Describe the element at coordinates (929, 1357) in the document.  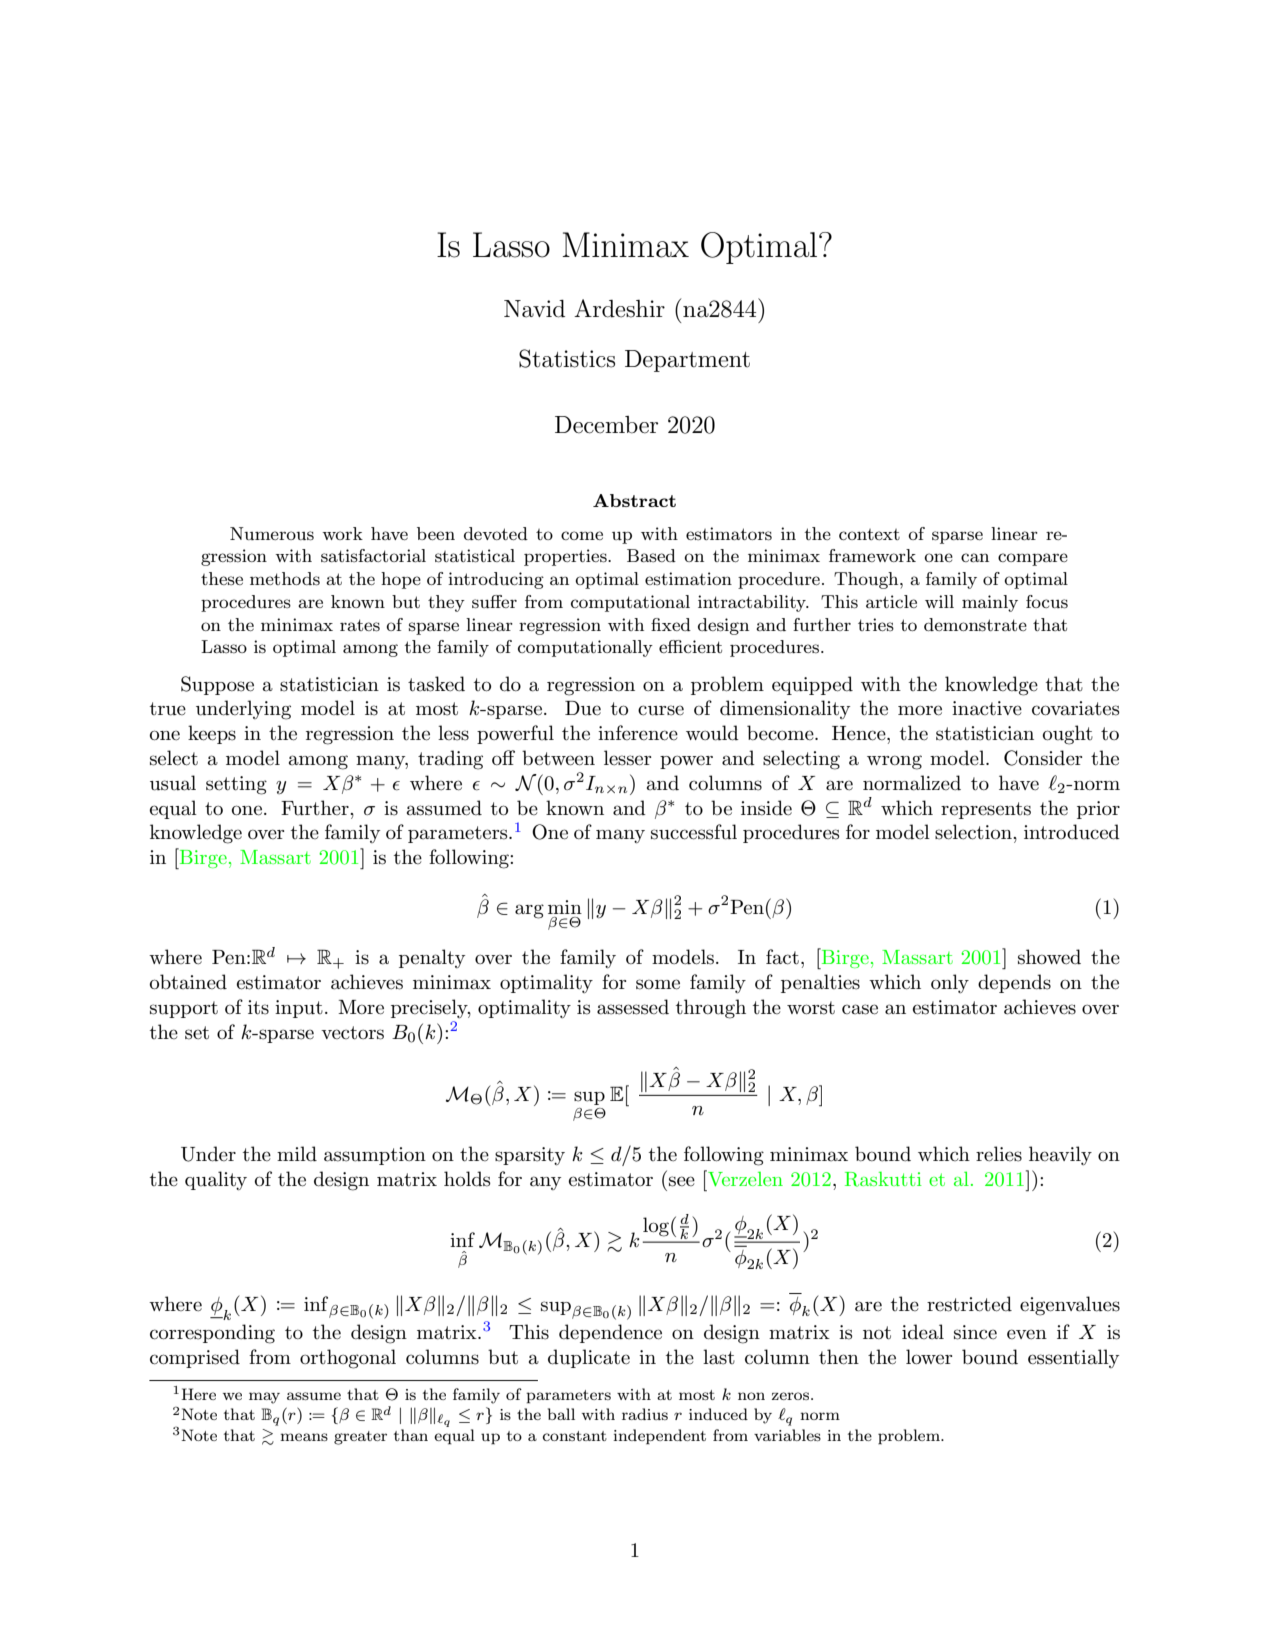
I see `lower` at that location.
